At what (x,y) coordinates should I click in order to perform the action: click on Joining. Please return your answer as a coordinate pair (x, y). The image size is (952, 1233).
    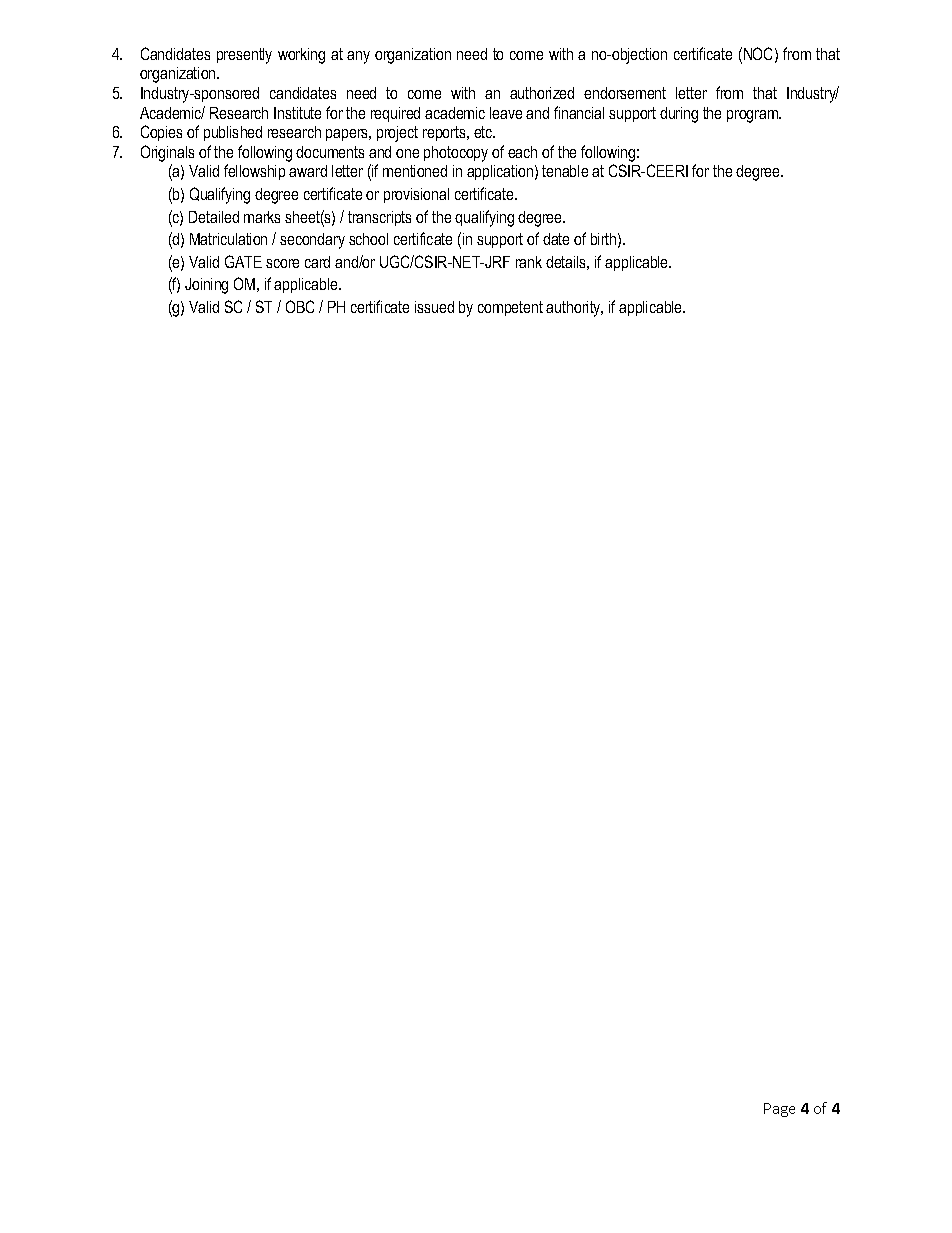
    Looking at the image, I should click on (206, 286).
